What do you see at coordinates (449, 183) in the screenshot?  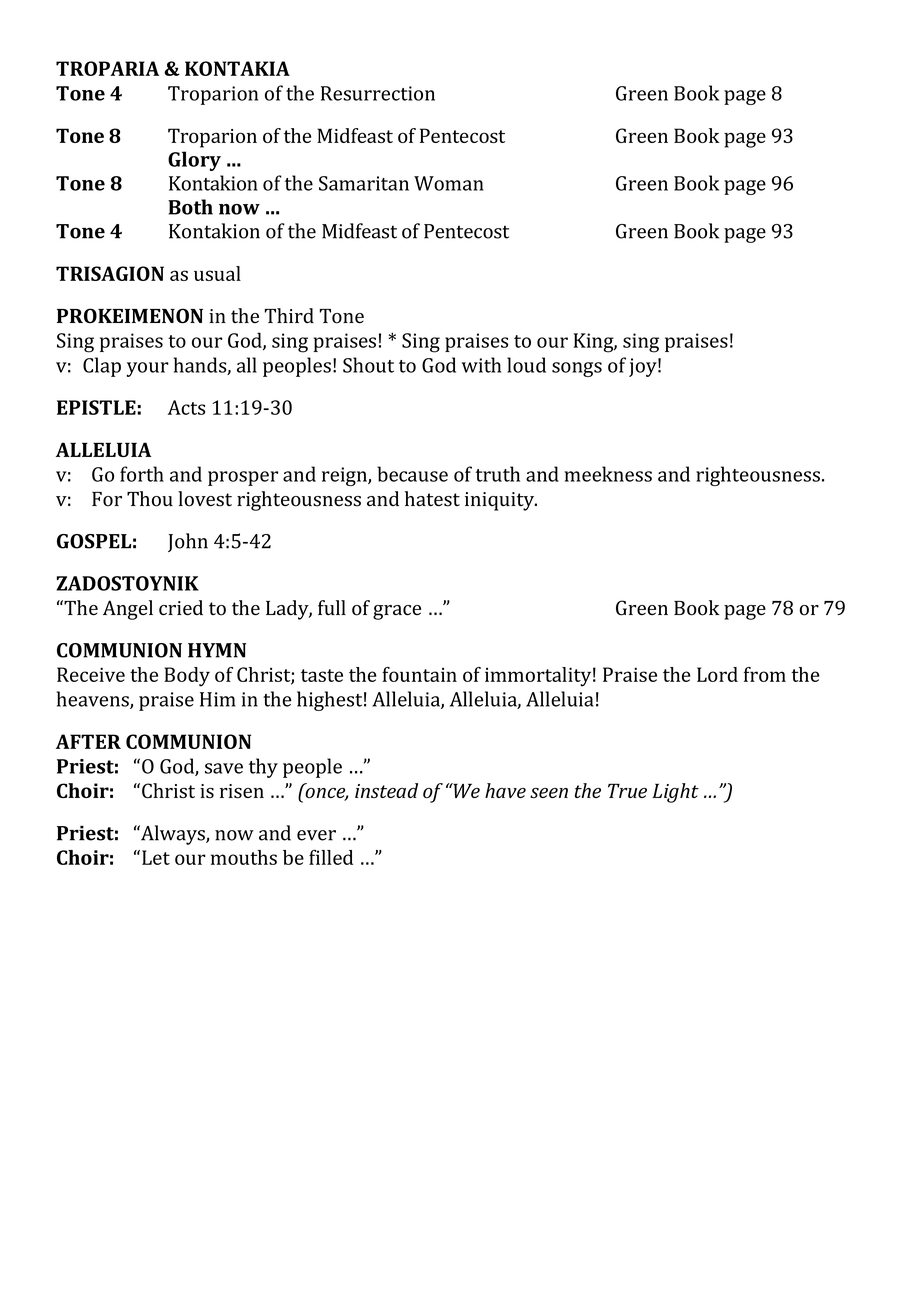 I see `Woman` at bounding box center [449, 183].
